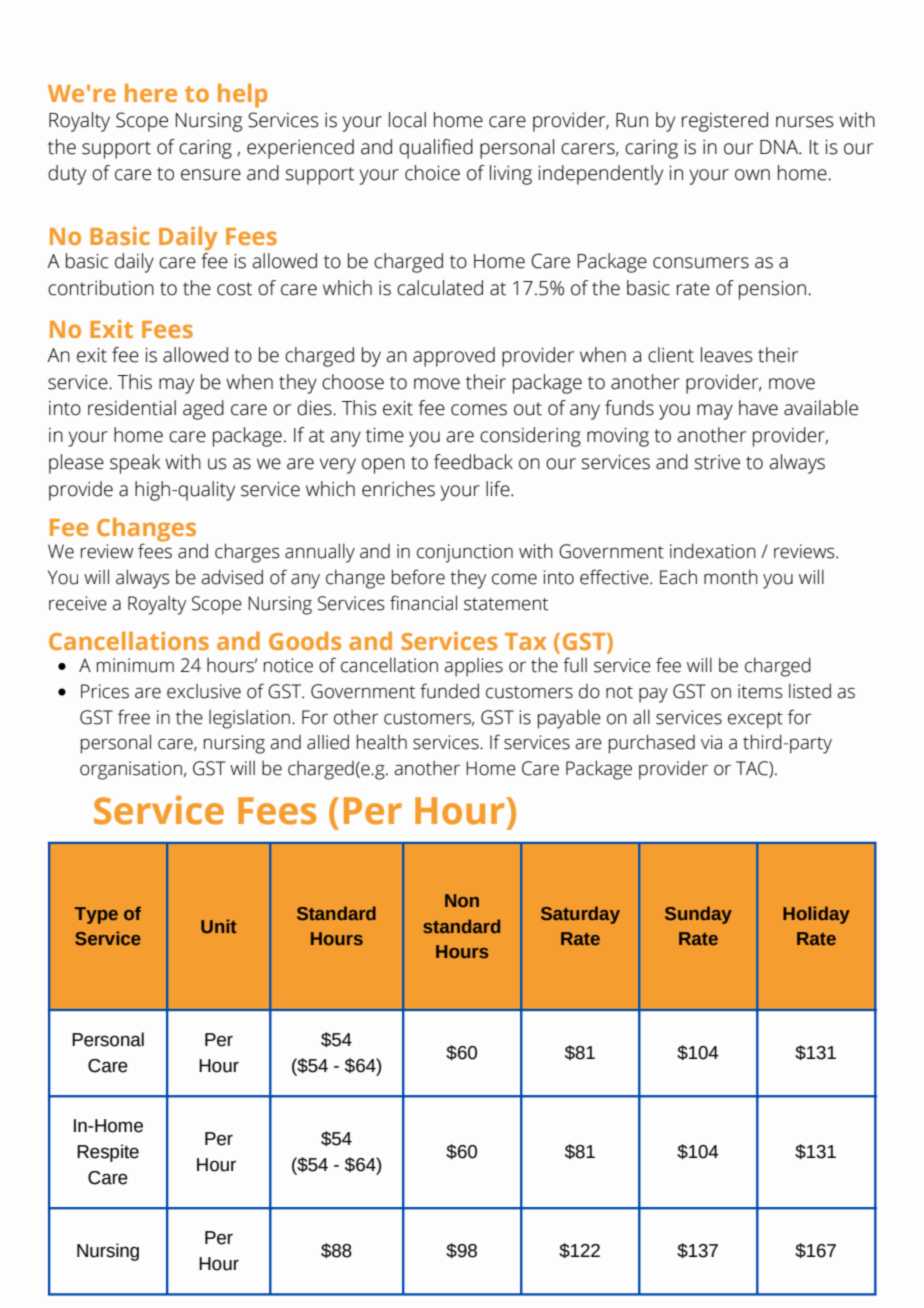 The width and height of the screenshot is (924, 1308). What do you see at coordinates (698, 915) in the screenshot?
I see `Sunday` at bounding box center [698, 915].
